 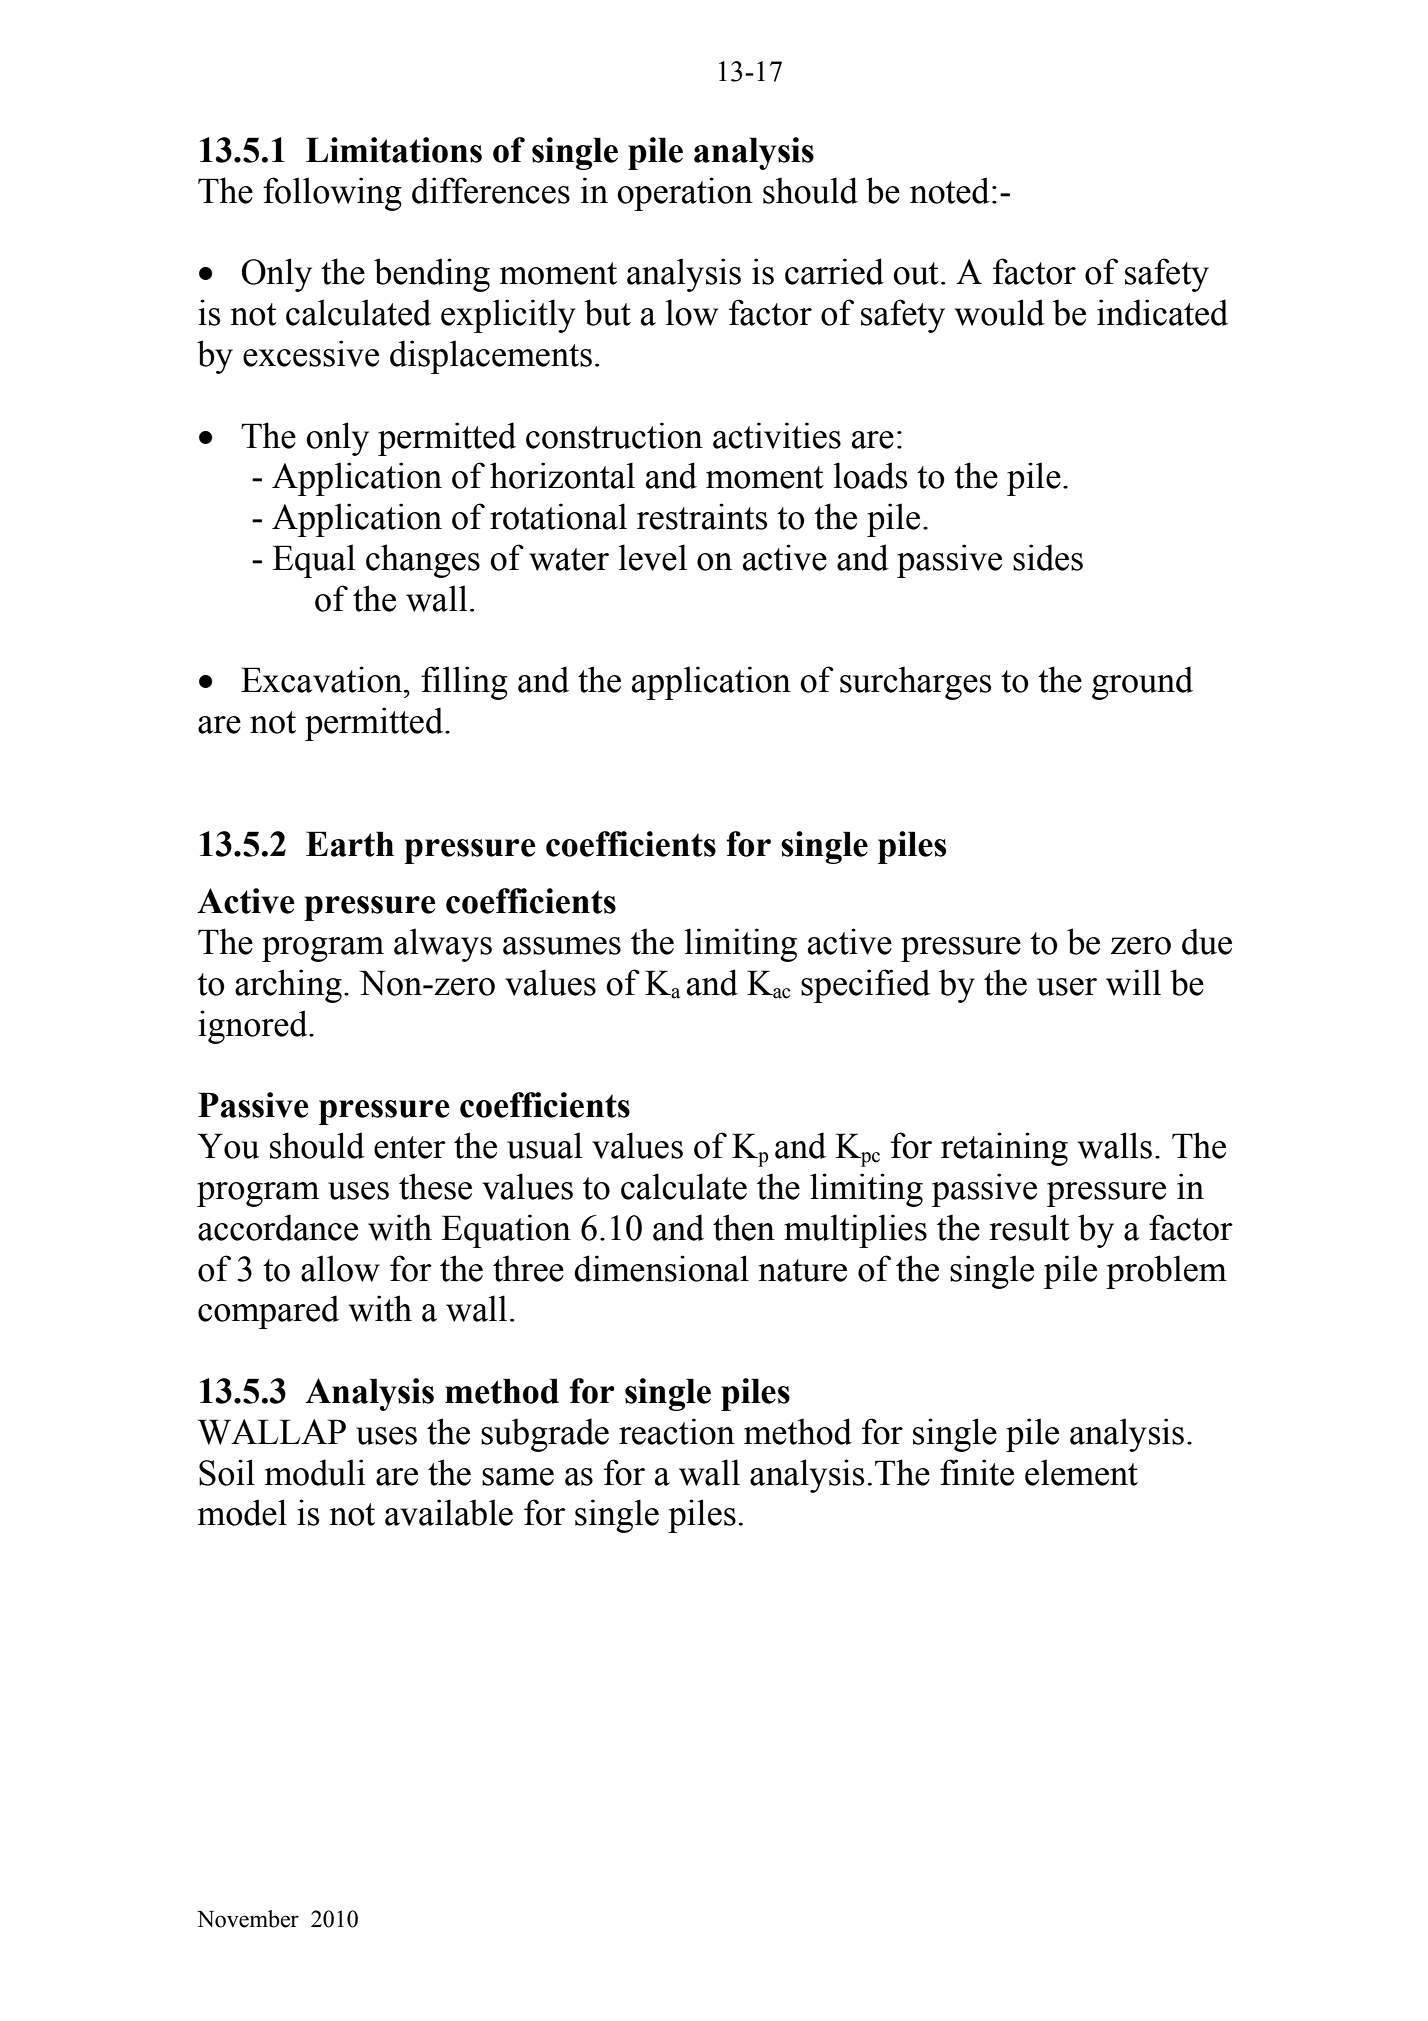 I want to click on November, so click(x=248, y=1919).
